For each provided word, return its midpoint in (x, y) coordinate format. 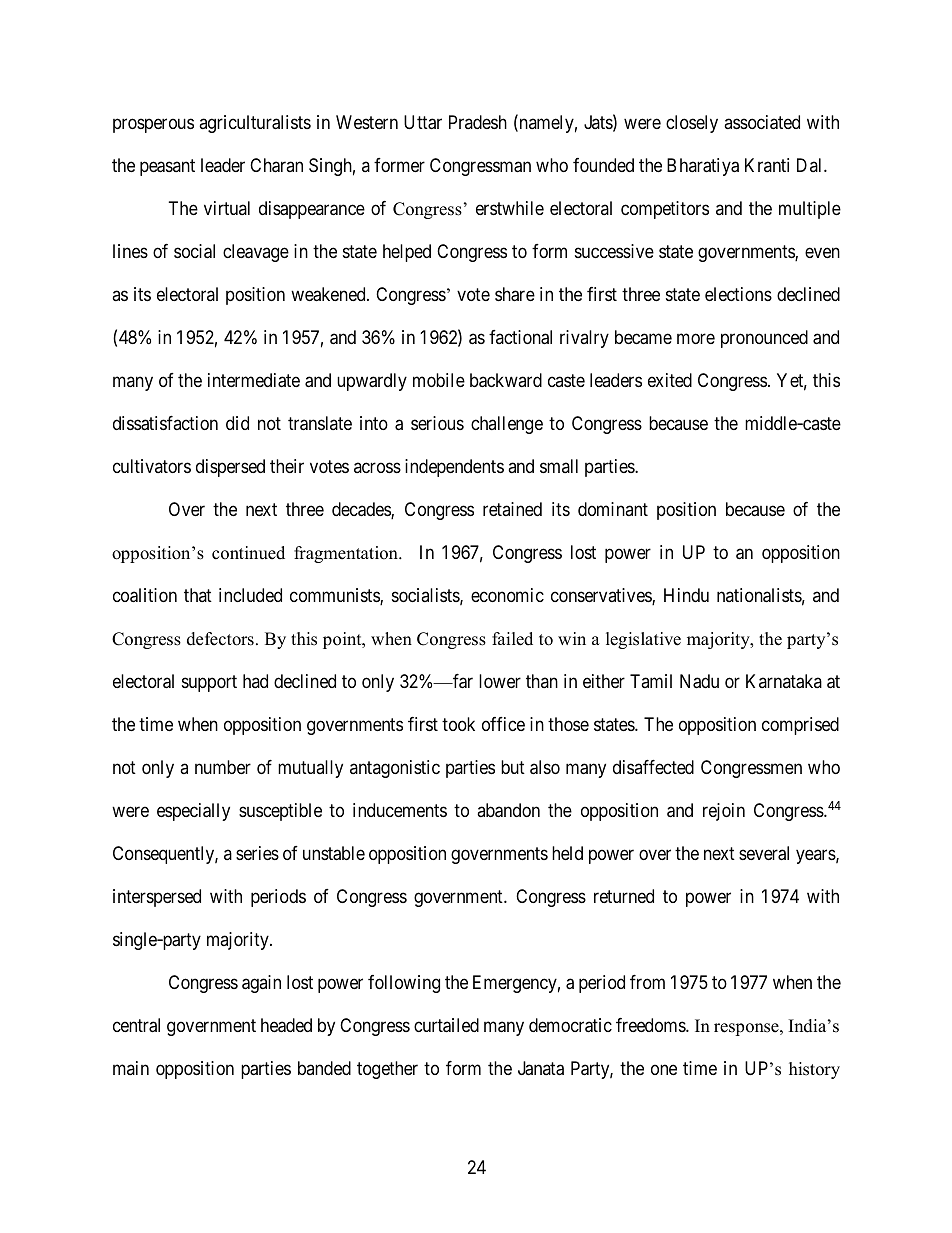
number (223, 767)
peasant (167, 167)
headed (286, 1025)
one (664, 1069)
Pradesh (478, 122)
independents (454, 468)
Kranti (767, 165)
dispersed (230, 468)
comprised (800, 726)
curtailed (446, 1025)
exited (670, 380)
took (458, 724)
